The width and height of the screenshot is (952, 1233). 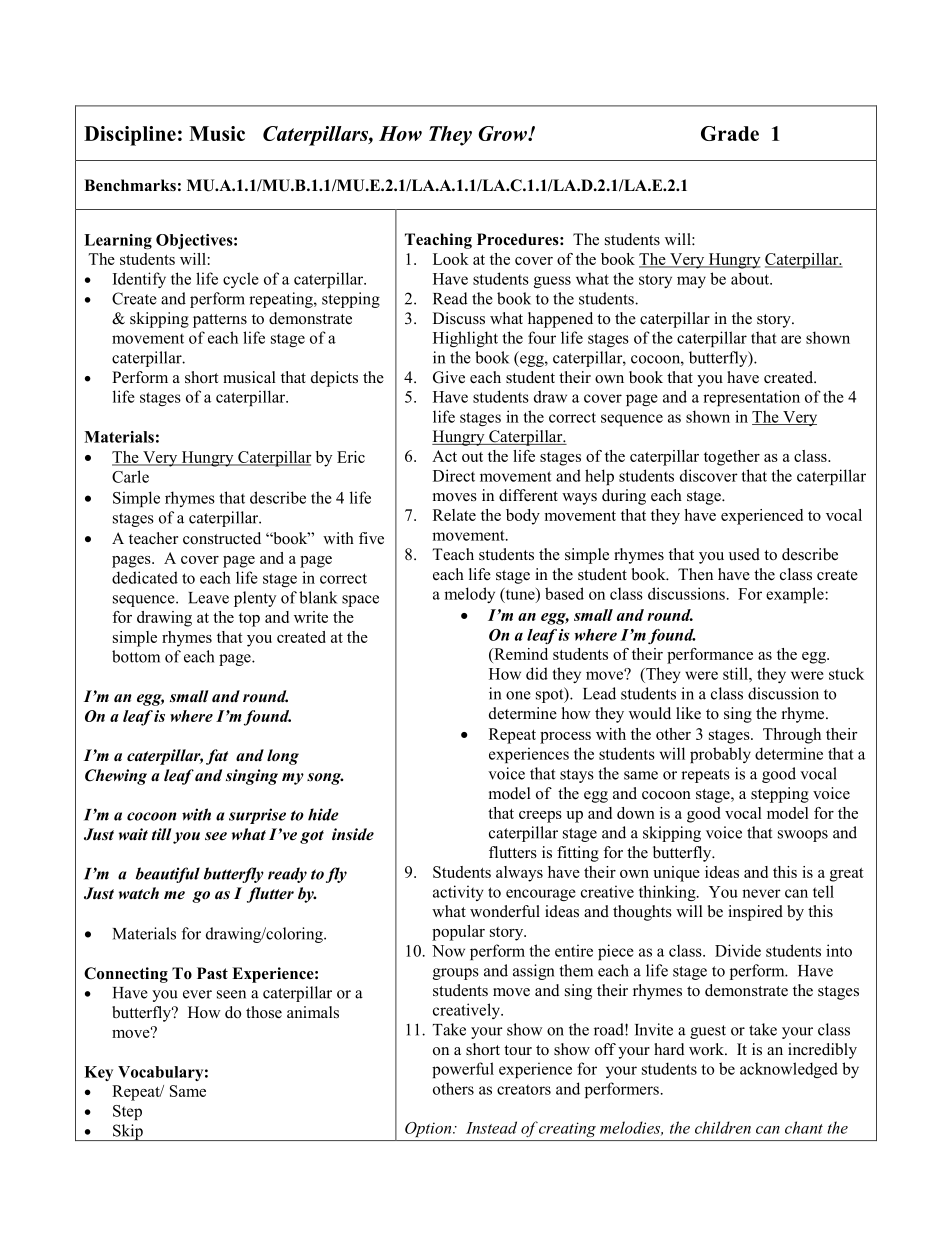 What do you see at coordinates (463, 1070) in the screenshot?
I see `powerful` at bounding box center [463, 1070].
